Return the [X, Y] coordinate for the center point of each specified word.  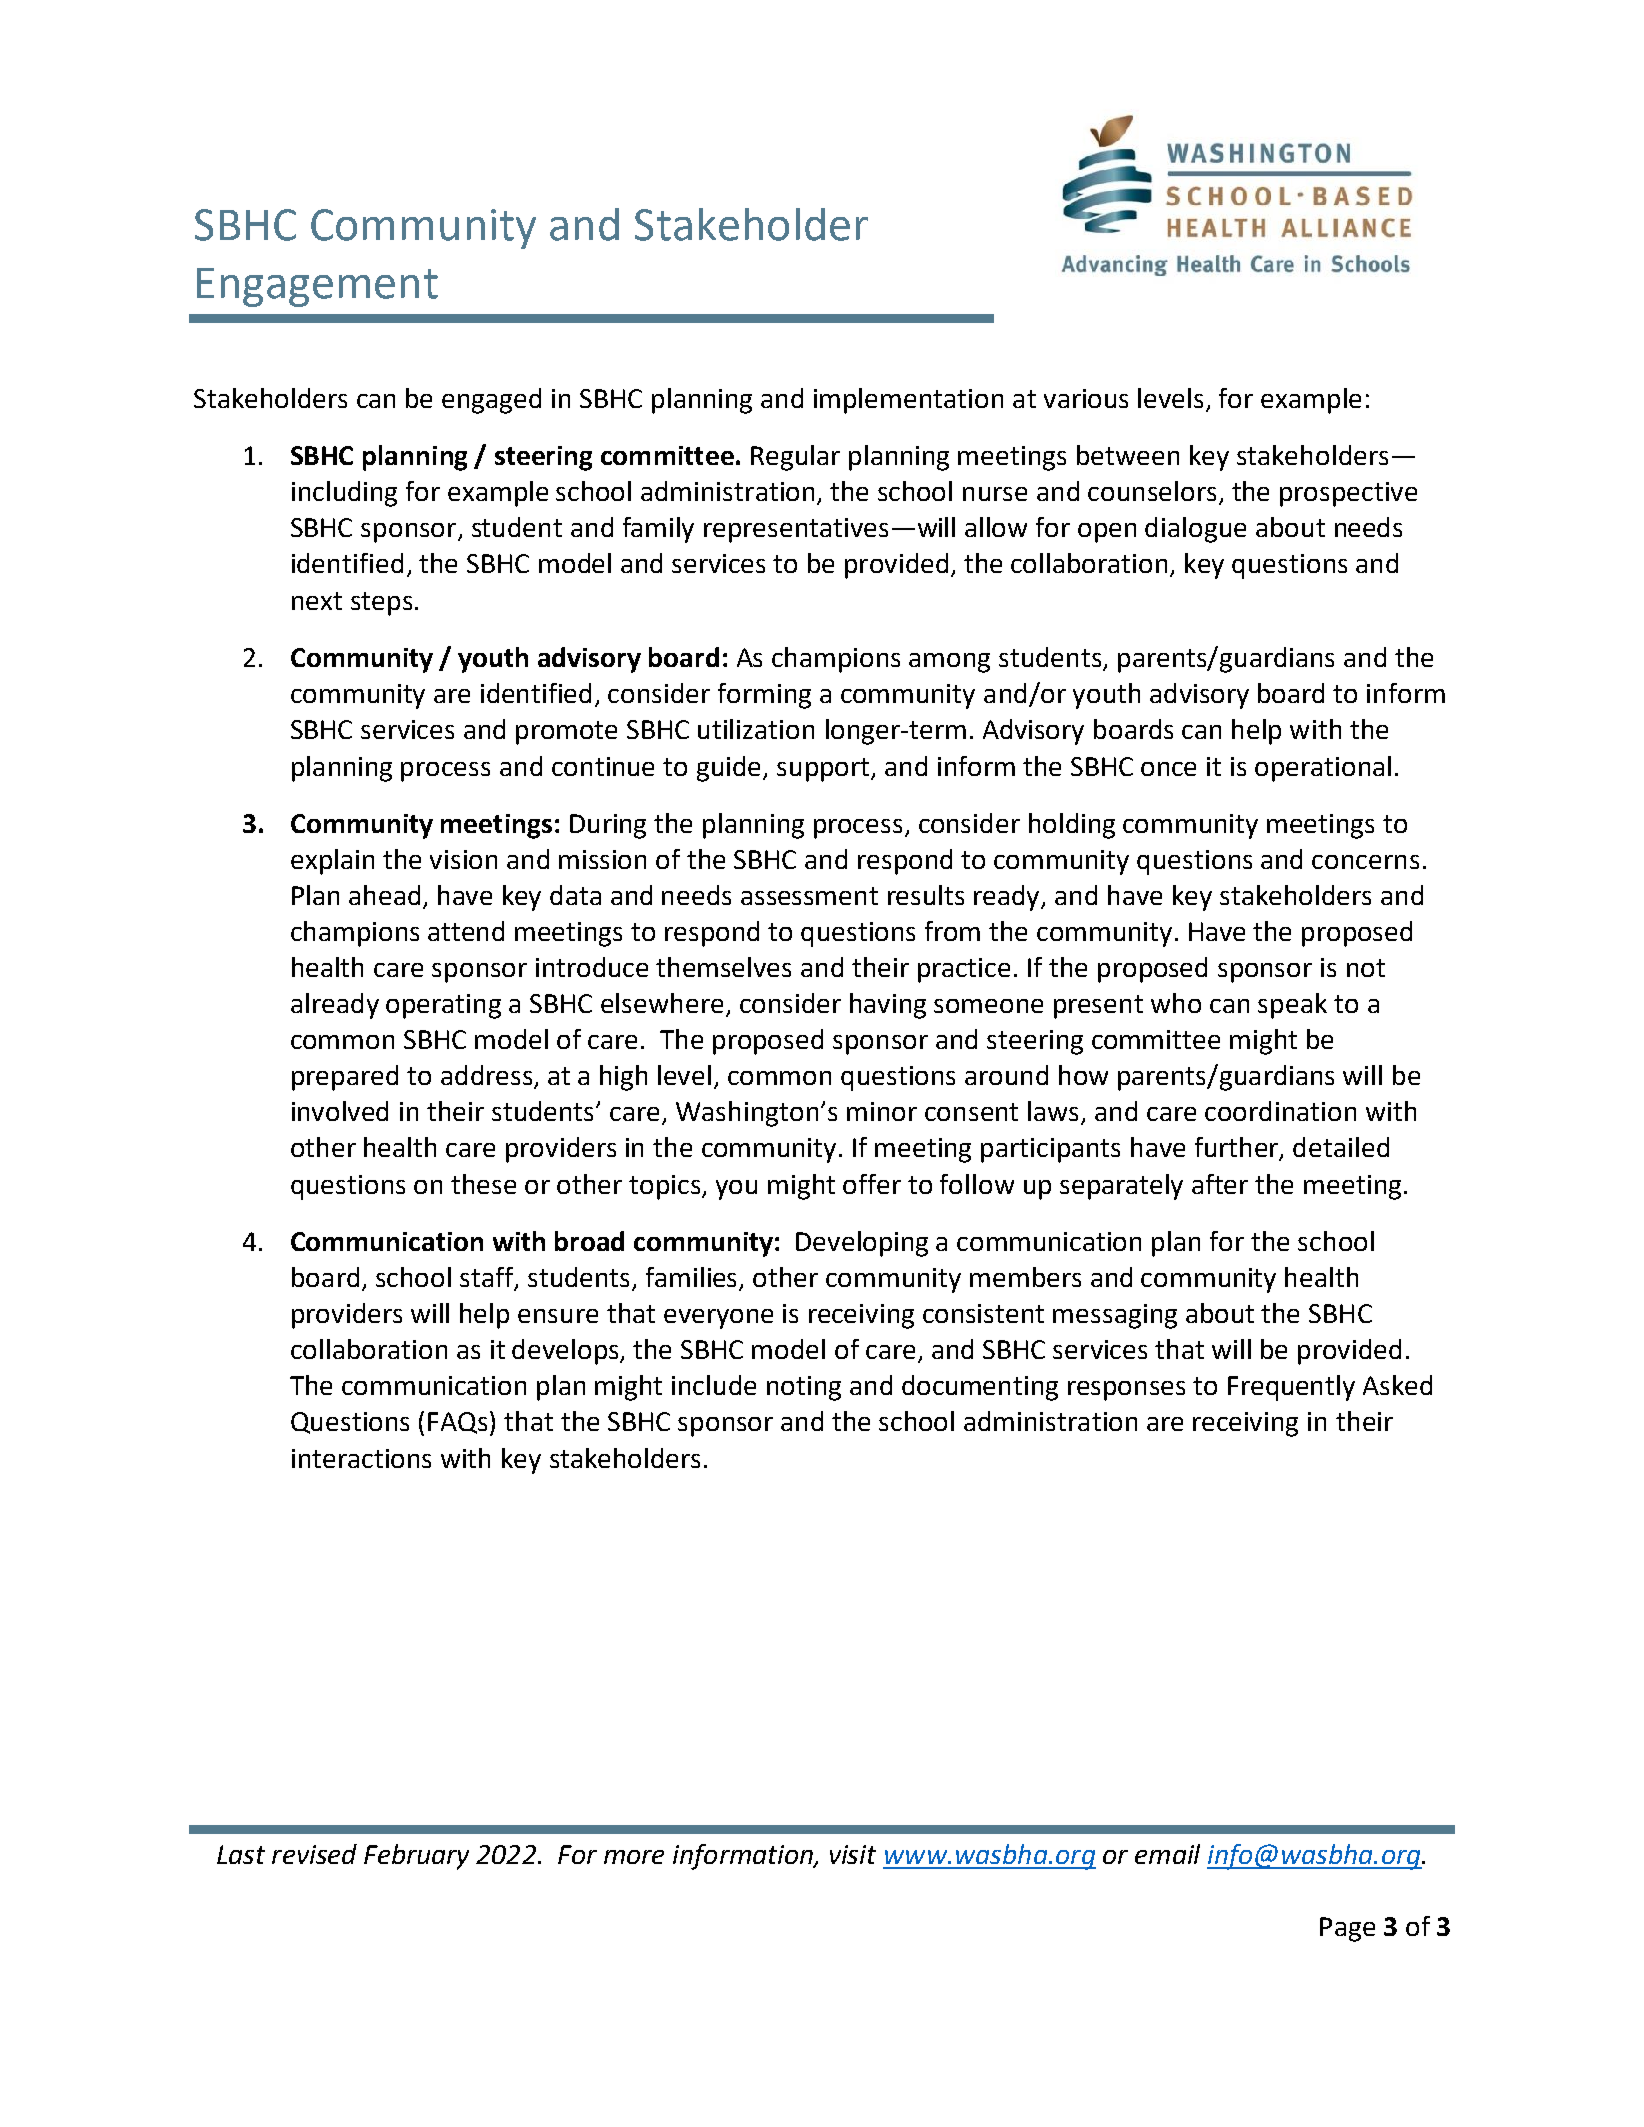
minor [882, 1111]
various [1086, 398]
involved [340, 1111]
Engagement [317, 287]
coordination [1280, 1111]
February [416, 1857]
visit [853, 1854]
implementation [908, 401]
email [1167, 1854]
